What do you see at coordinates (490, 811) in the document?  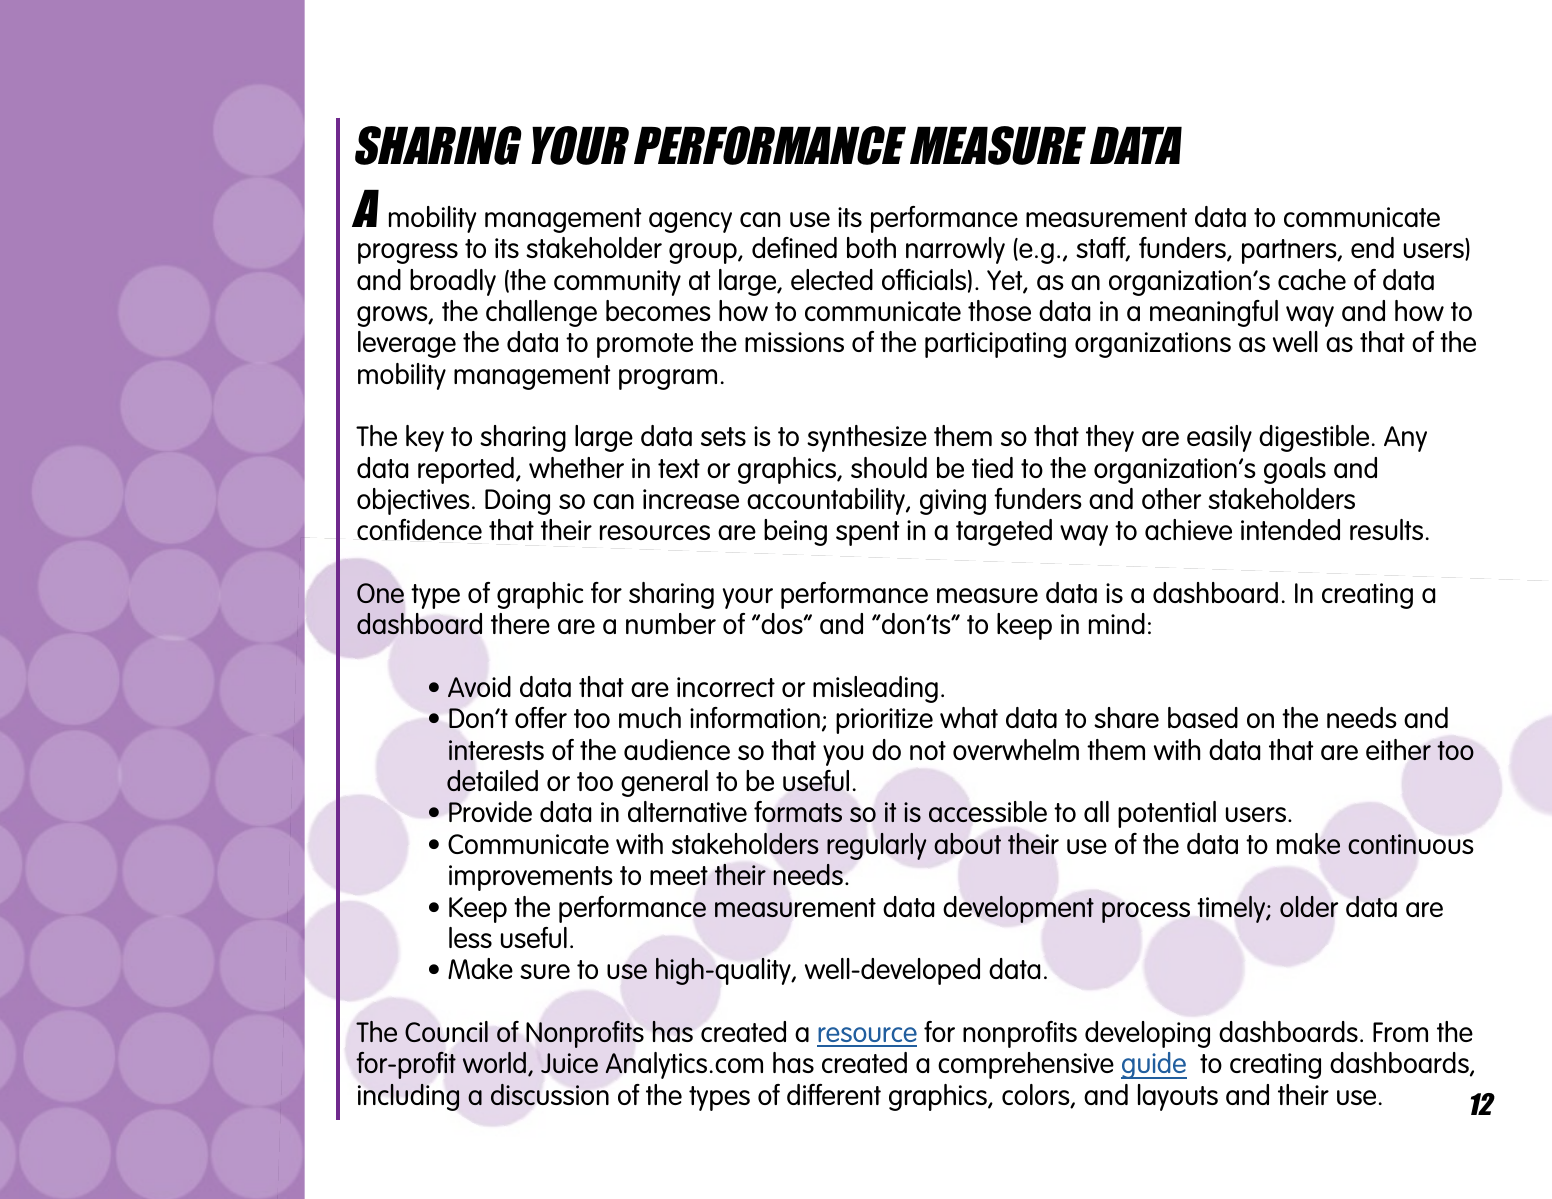 I see `Provide` at bounding box center [490, 811].
